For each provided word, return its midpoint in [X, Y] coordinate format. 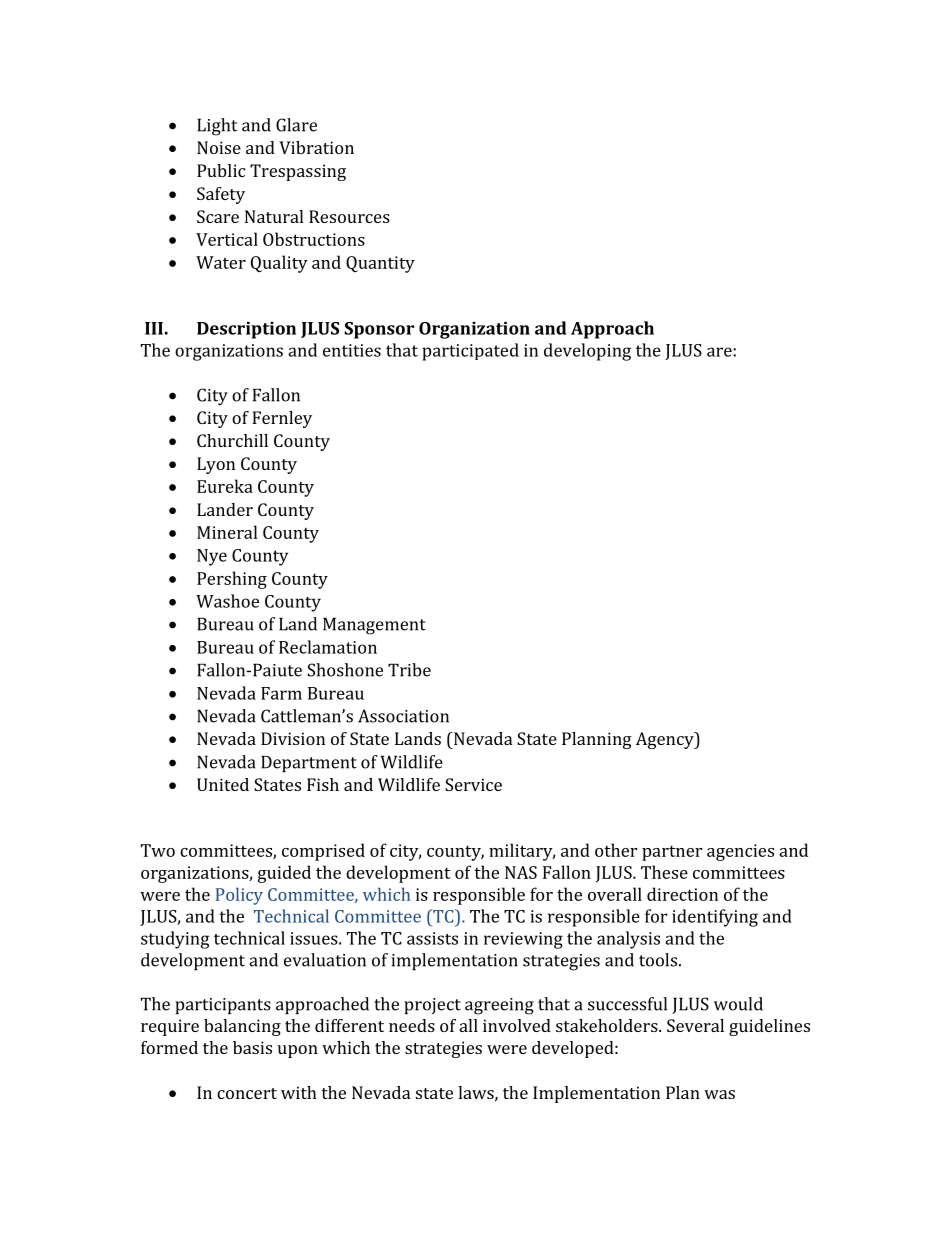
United [223, 784]
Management [374, 626]
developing [587, 352]
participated [470, 352]
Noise [219, 147]
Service [473, 784]
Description [246, 330]
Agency [666, 740]
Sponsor [379, 330]
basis [252, 1047]
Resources [349, 216]
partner [672, 853]
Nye [212, 557]
